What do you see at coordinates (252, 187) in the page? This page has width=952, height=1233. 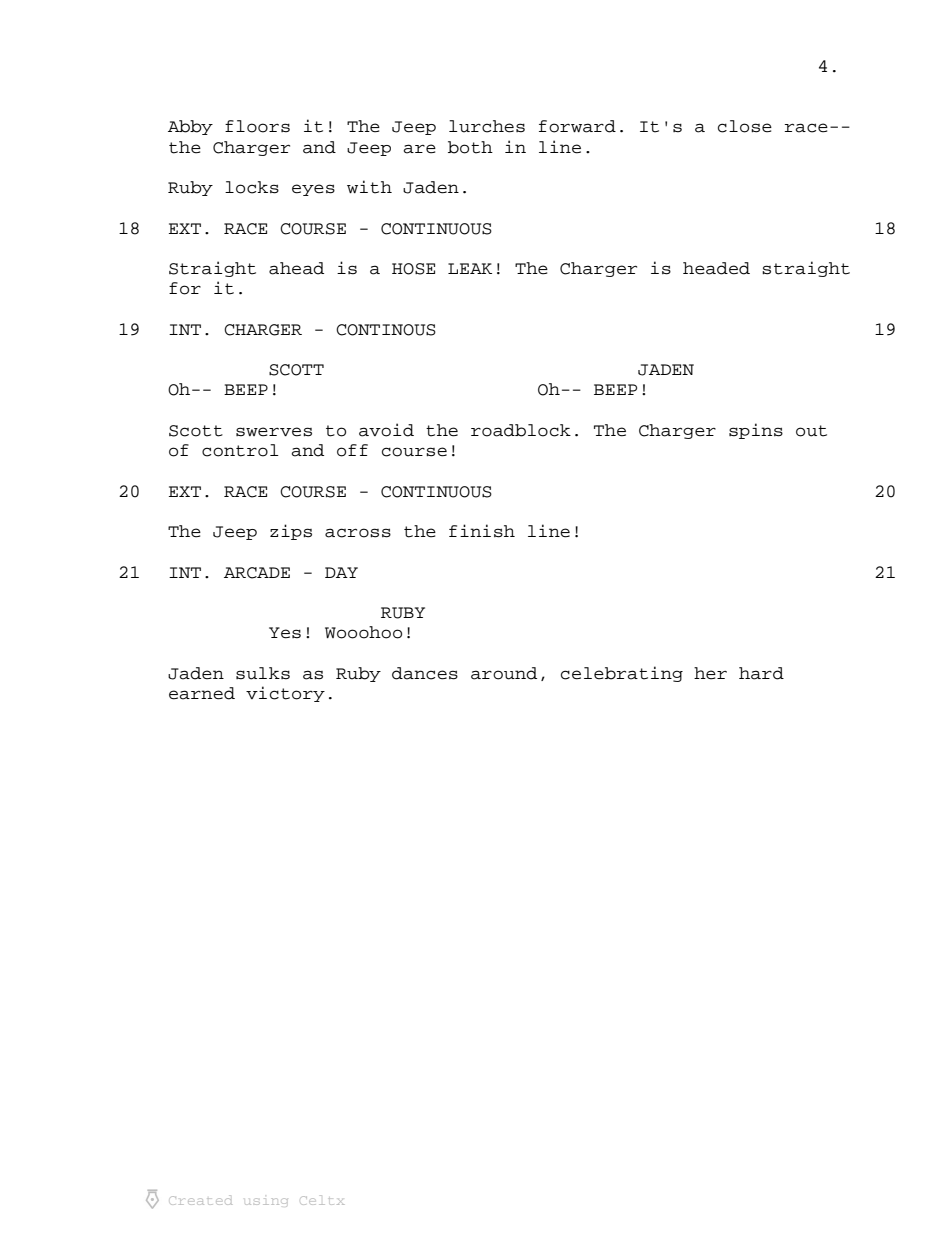 I see `locks` at bounding box center [252, 187].
